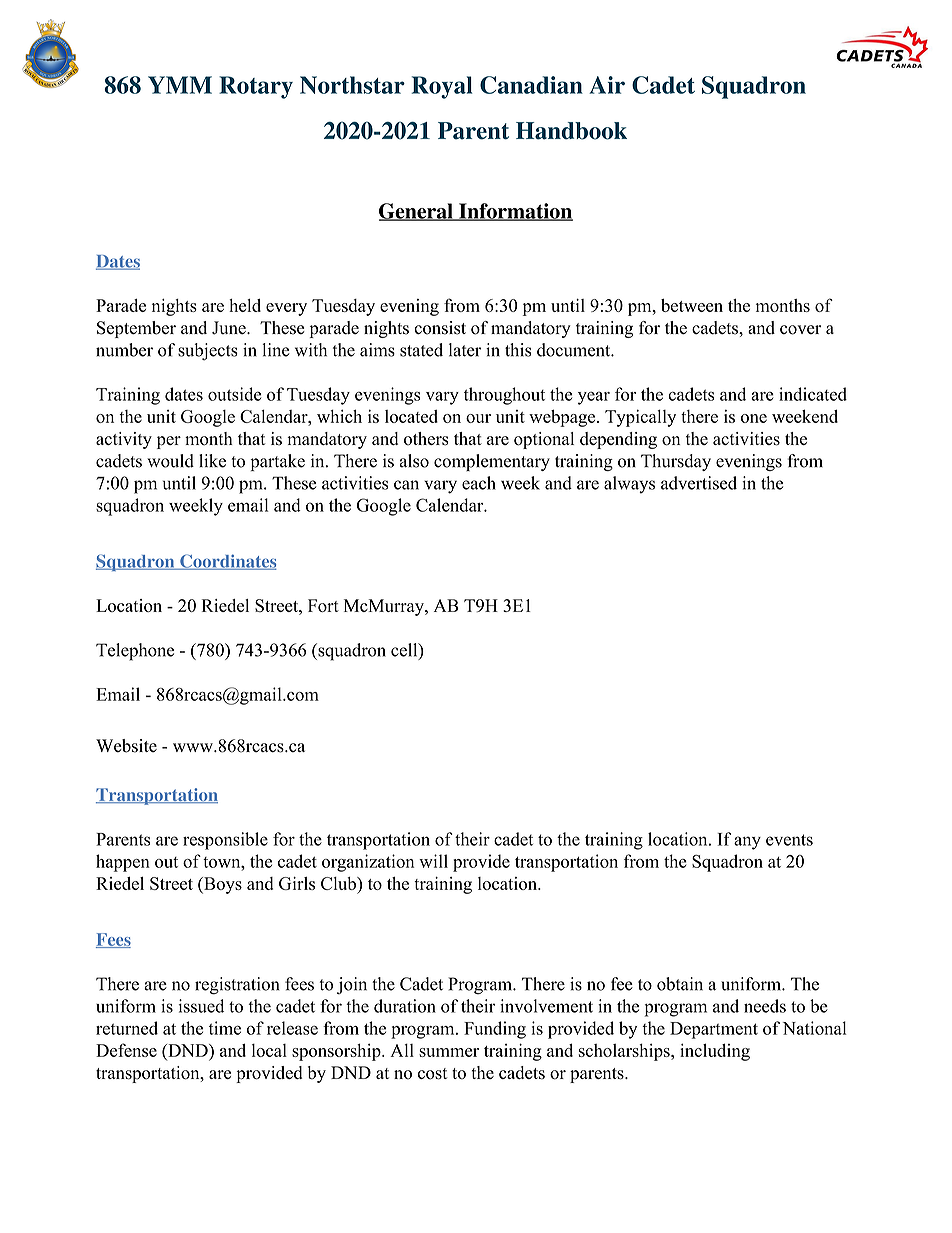 The width and height of the page is (952, 1233). I want to click on YMM, so click(180, 85).
